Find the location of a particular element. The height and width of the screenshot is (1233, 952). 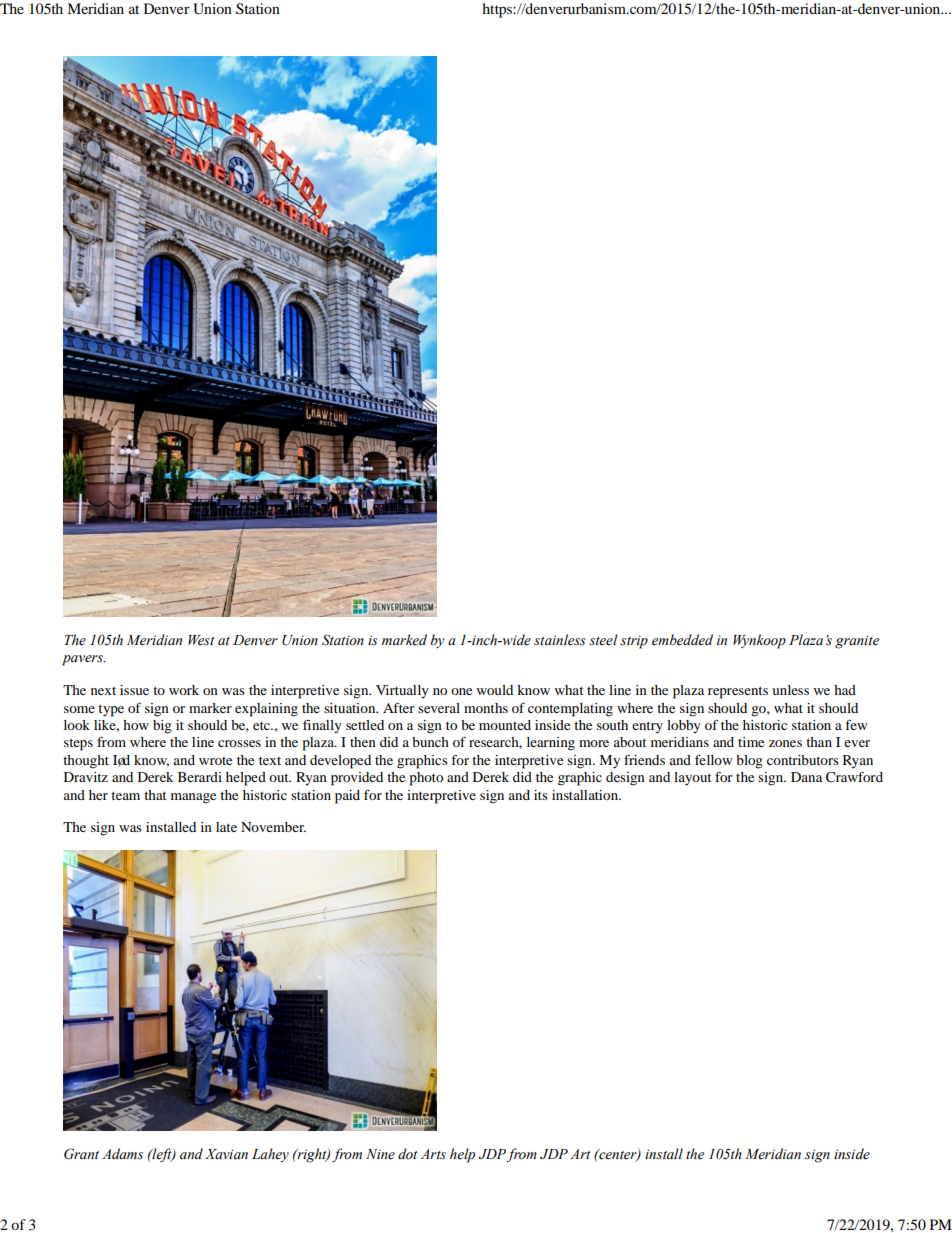

embedded is located at coordinates (682, 640).
